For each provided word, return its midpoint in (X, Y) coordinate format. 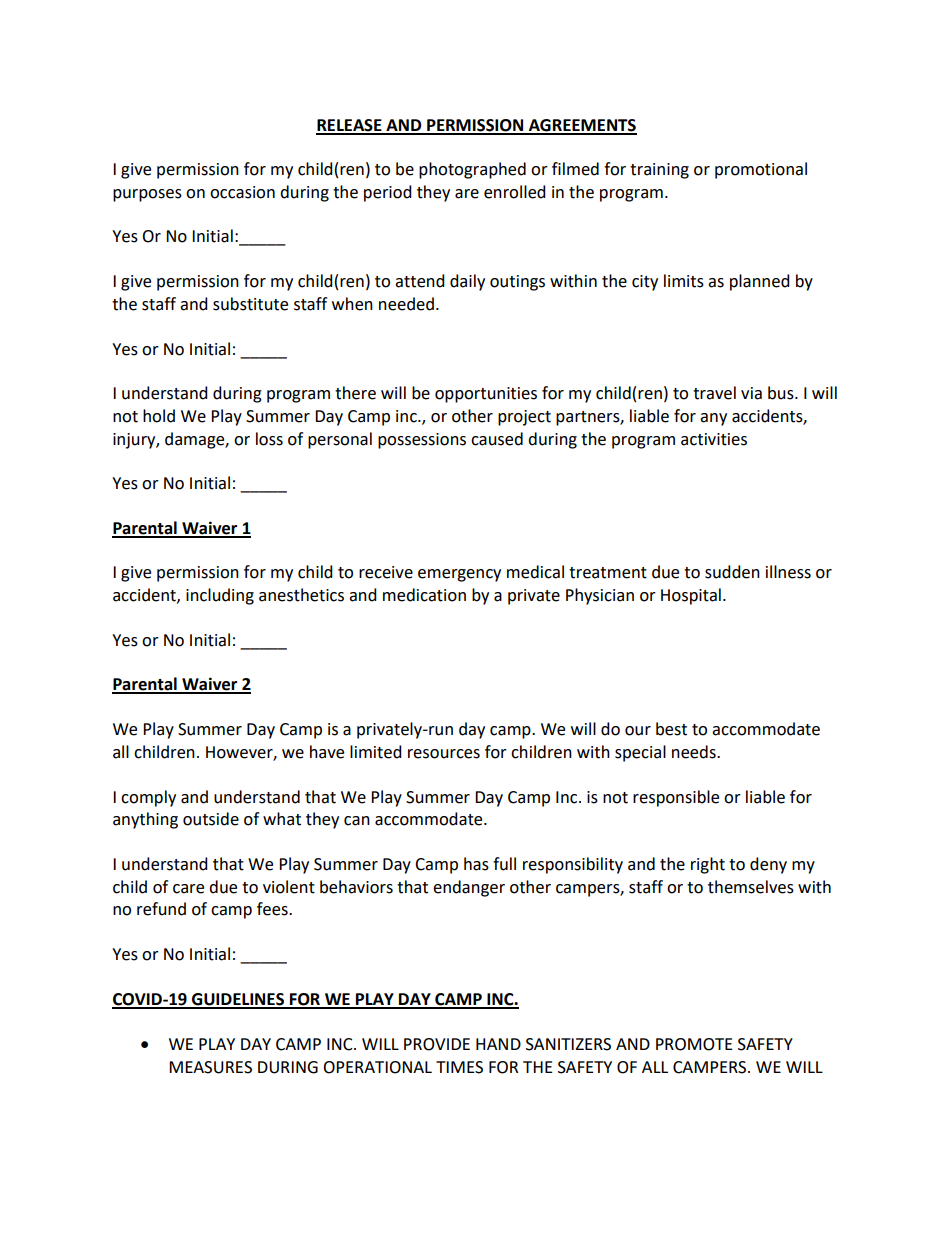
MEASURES (210, 1067)
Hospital (691, 596)
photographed (472, 170)
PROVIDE (437, 1044)
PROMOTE (694, 1044)
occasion (242, 192)
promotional (761, 170)
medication (424, 595)
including (220, 596)
